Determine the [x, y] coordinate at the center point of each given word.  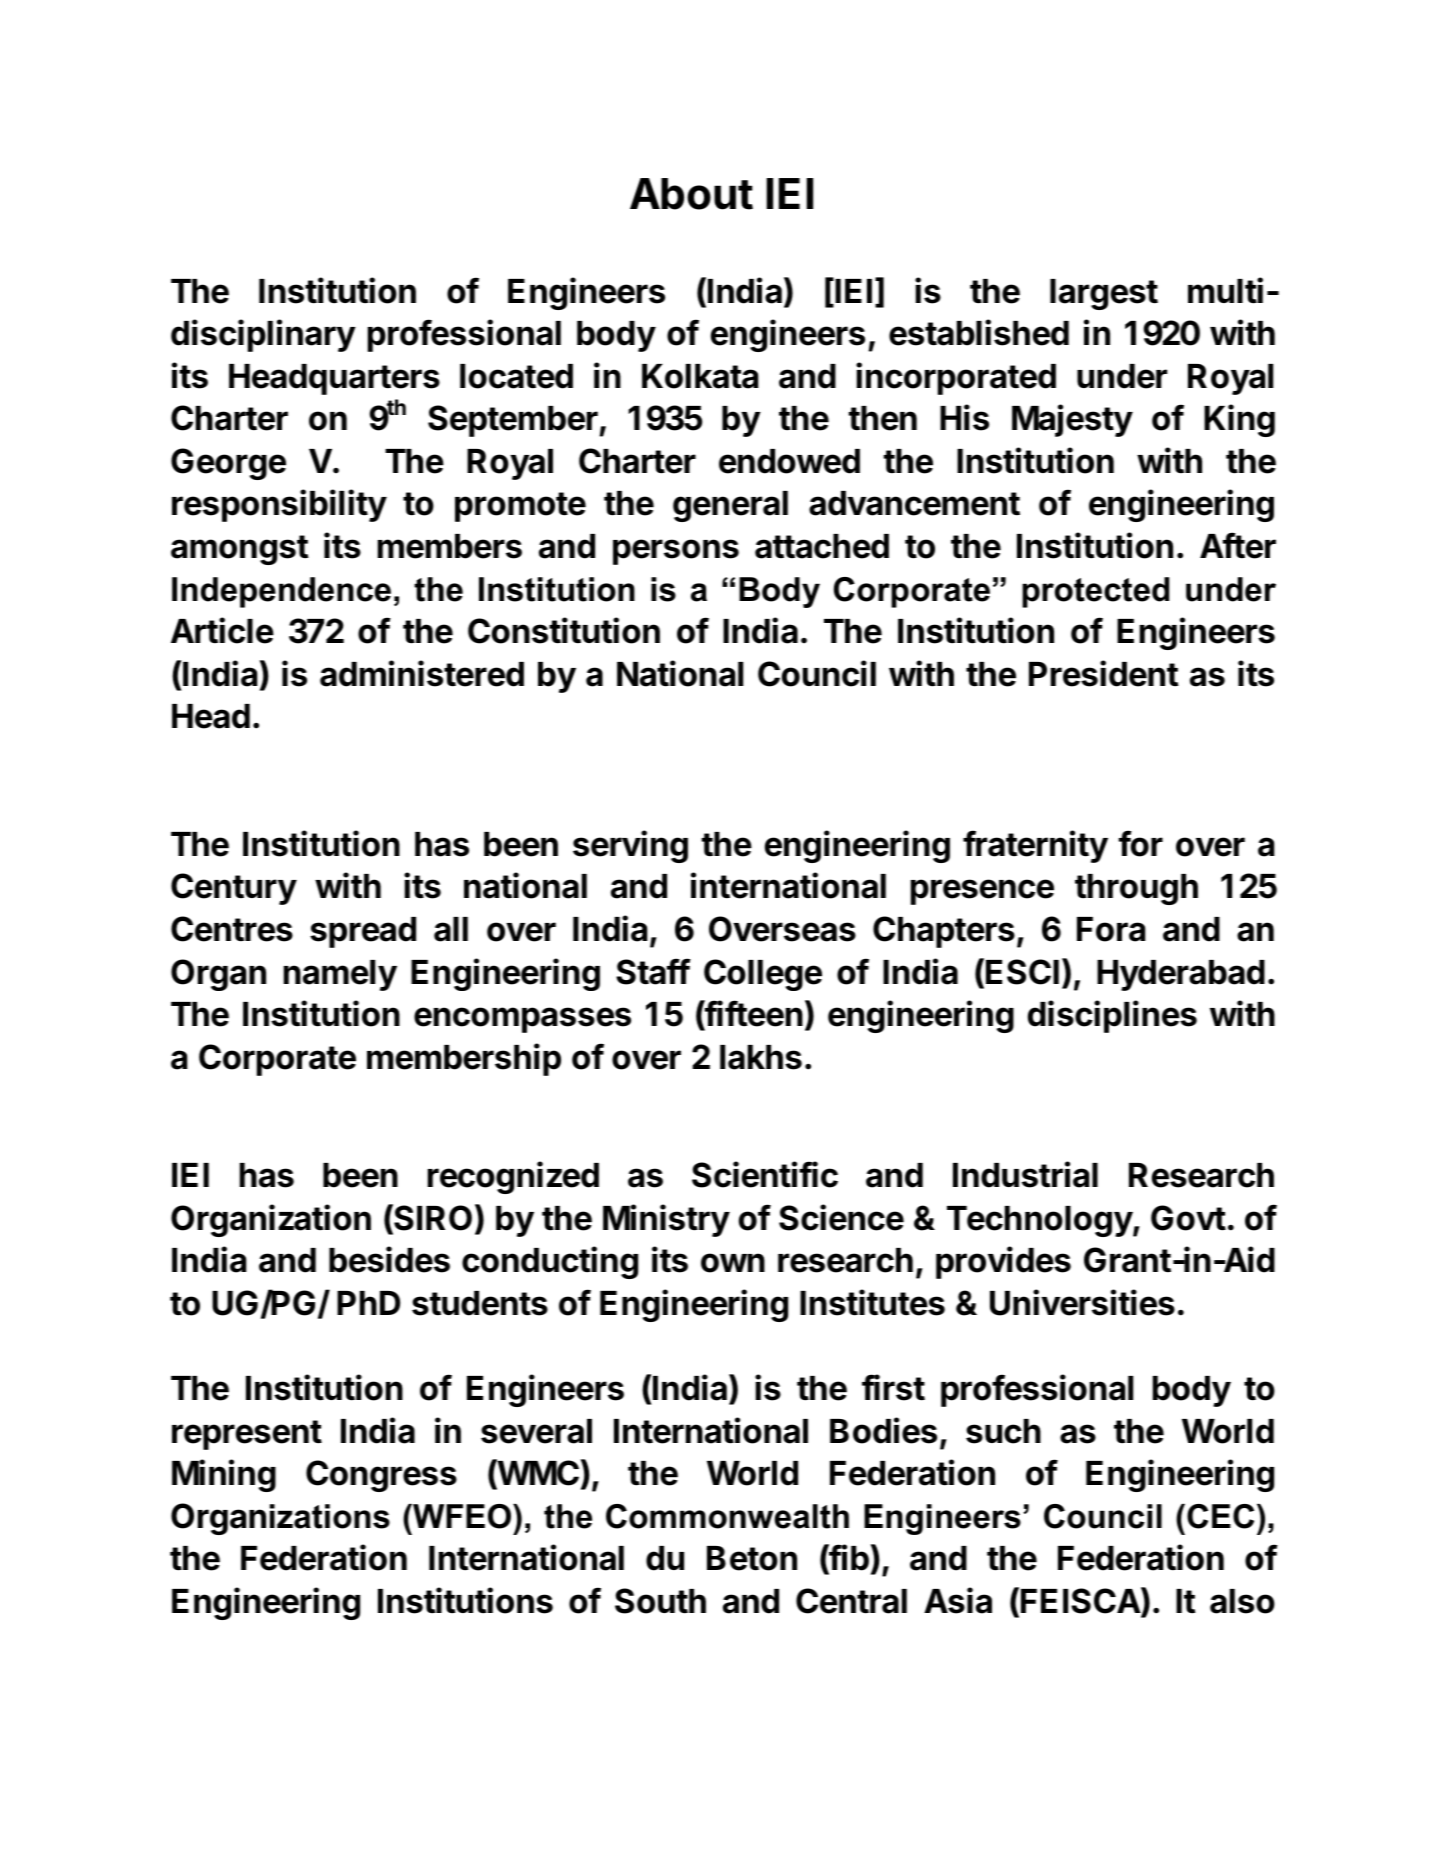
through [1136, 889]
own [733, 1263]
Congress [381, 1476]
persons [676, 552]
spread [363, 932]
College [763, 975]
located [516, 376]
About [691, 194]
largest [1104, 294]
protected [1095, 592]
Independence [281, 592]
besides [389, 1259]
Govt [1188, 1218]
